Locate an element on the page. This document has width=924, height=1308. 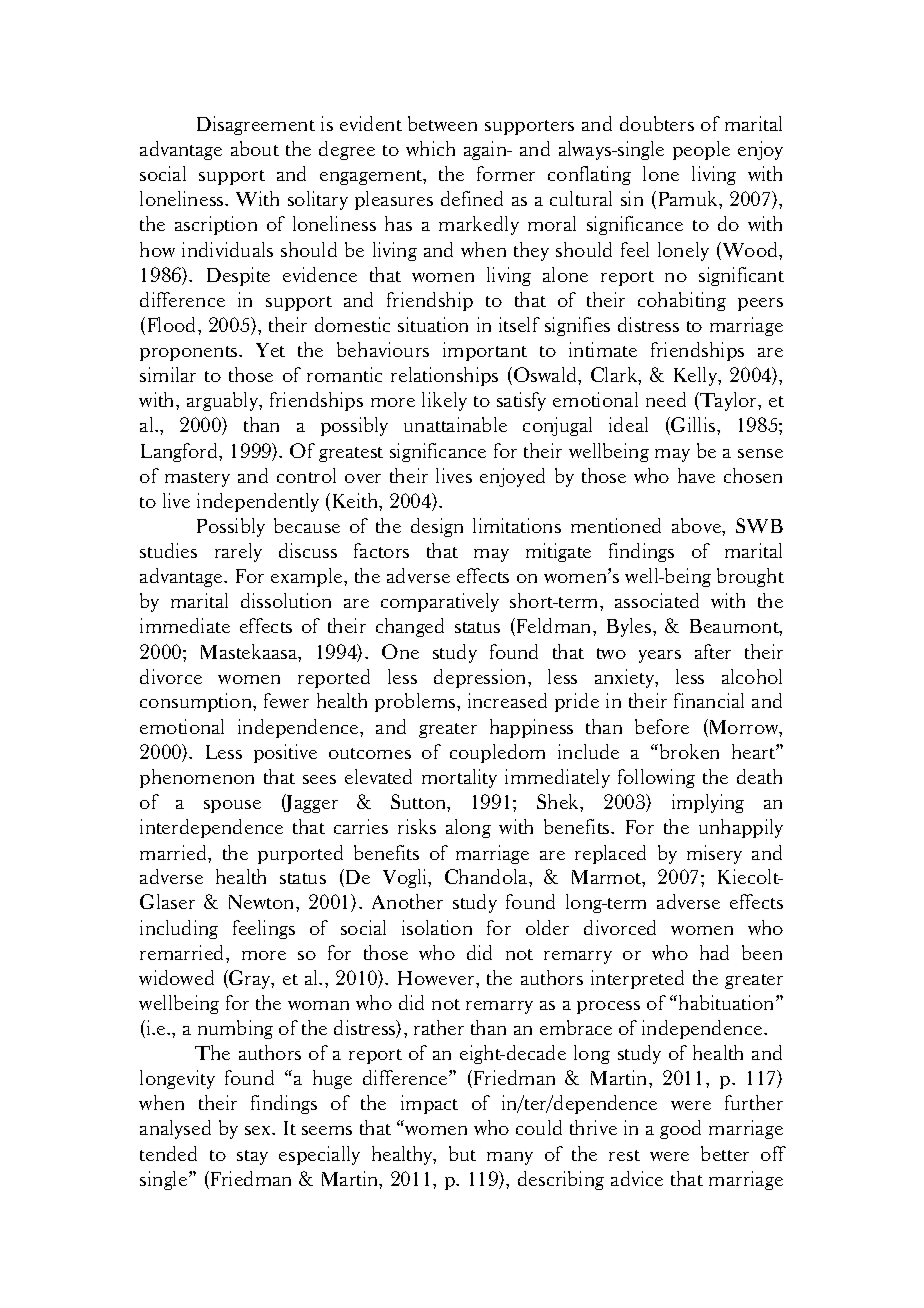
need is located at coordinates (666, 399).
